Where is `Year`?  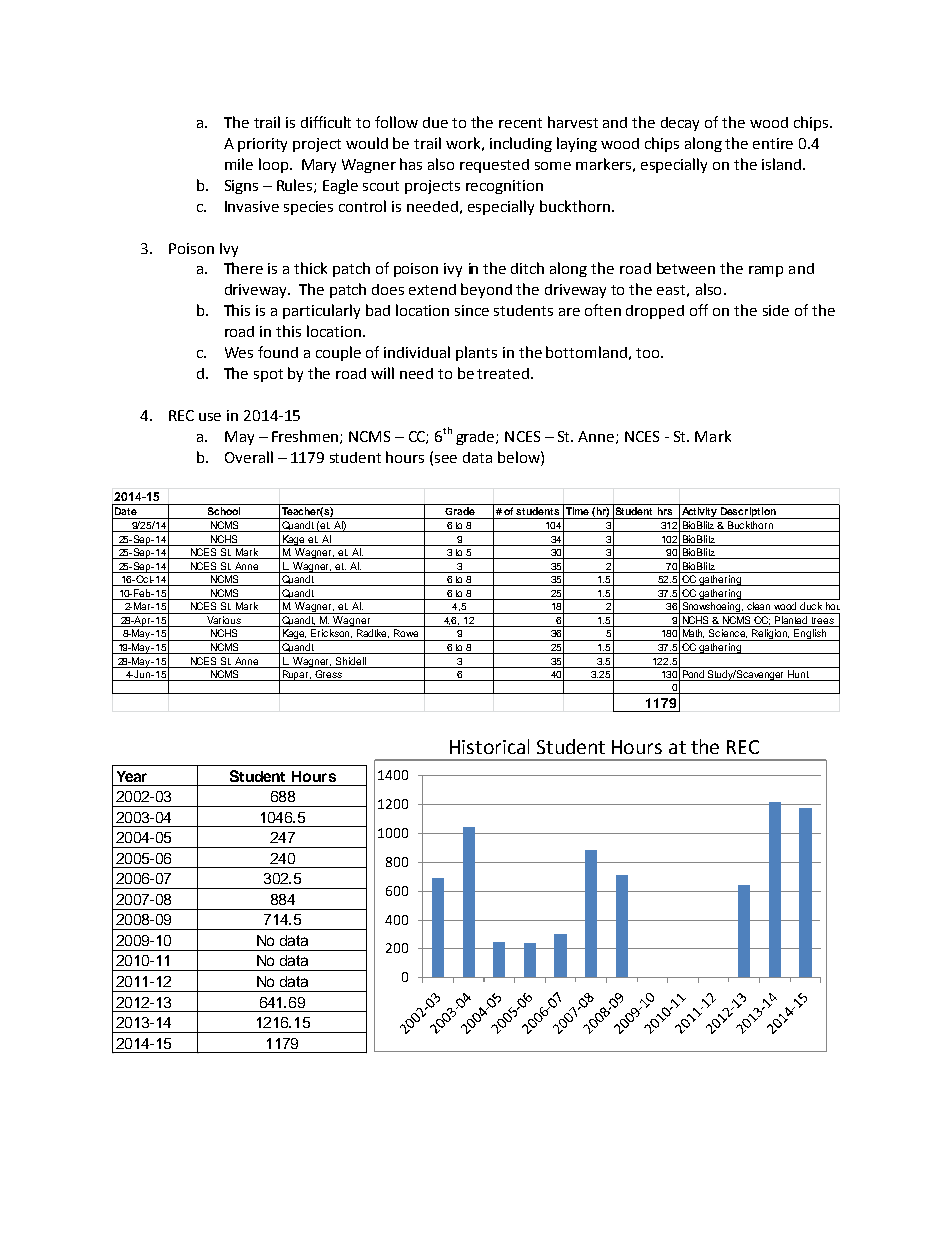 Year is located at coordinates (132, 776).
